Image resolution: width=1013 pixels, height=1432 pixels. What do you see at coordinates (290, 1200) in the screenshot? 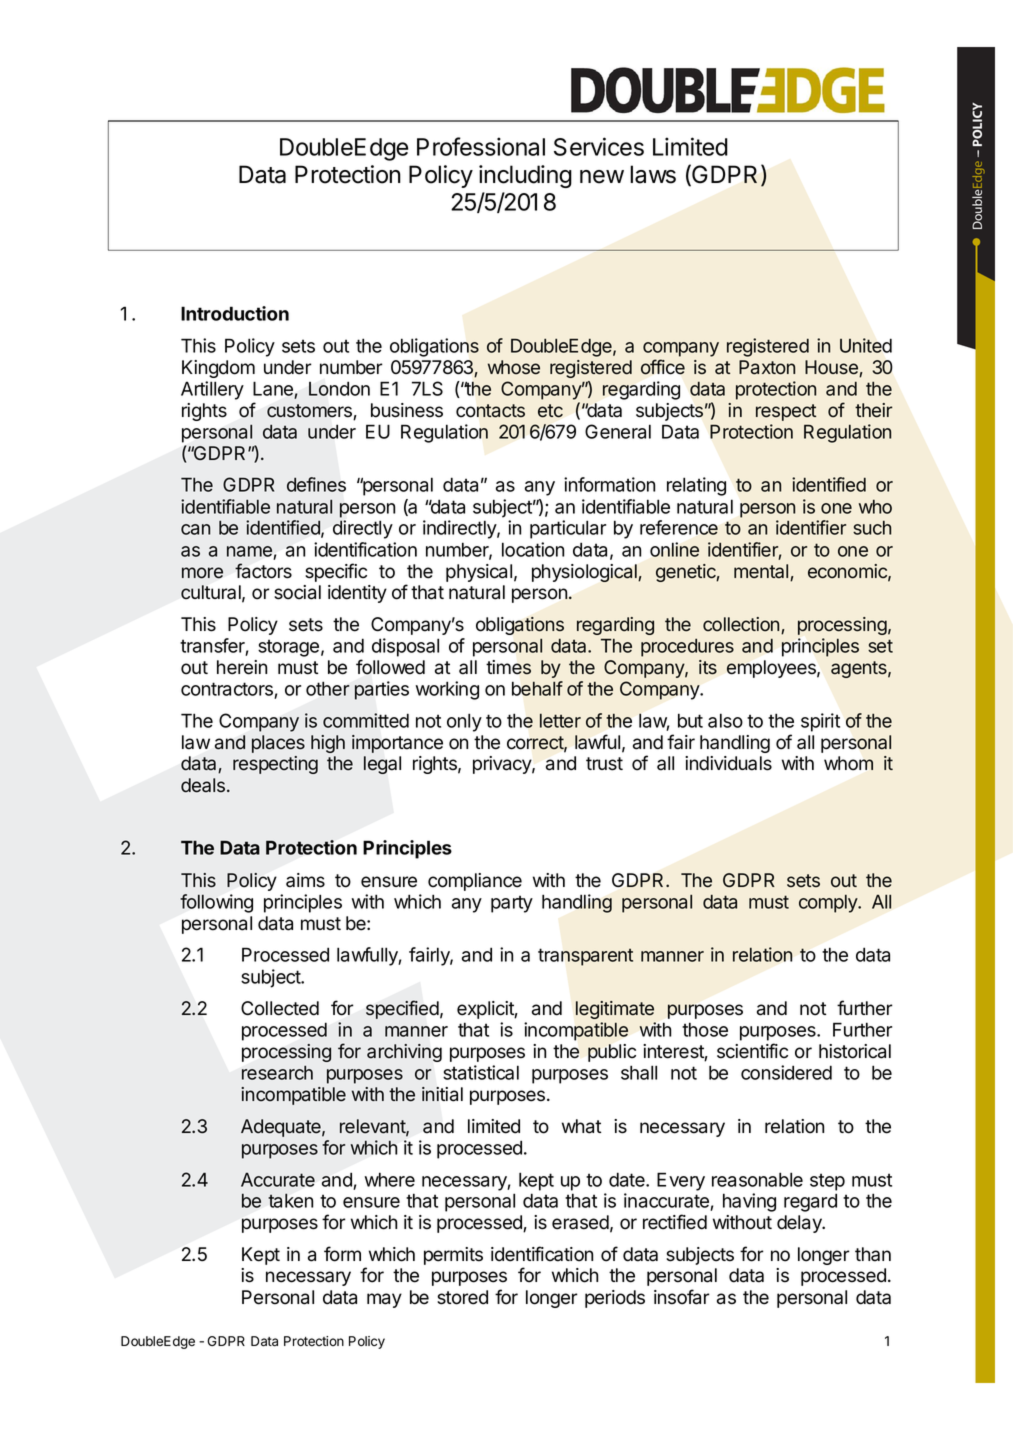
I see `taken` at bounding box center [290, 1200].
